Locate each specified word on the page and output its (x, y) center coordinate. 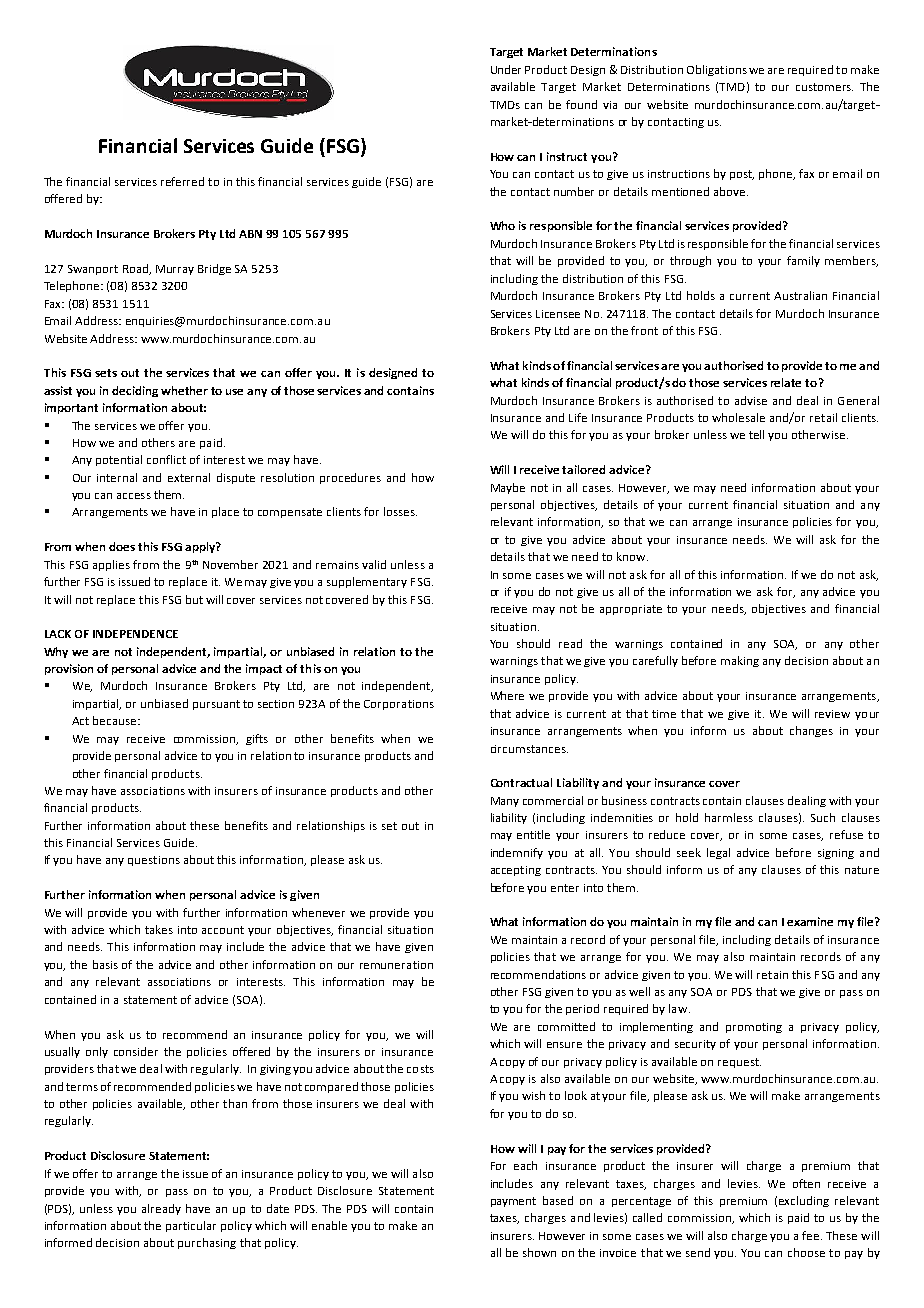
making (740, 661)
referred (182, 181)
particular (191, 1226)
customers (824, 87)
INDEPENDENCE (135, 634)
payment (513, 1202)
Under (506, 69)
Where (507, 695)
